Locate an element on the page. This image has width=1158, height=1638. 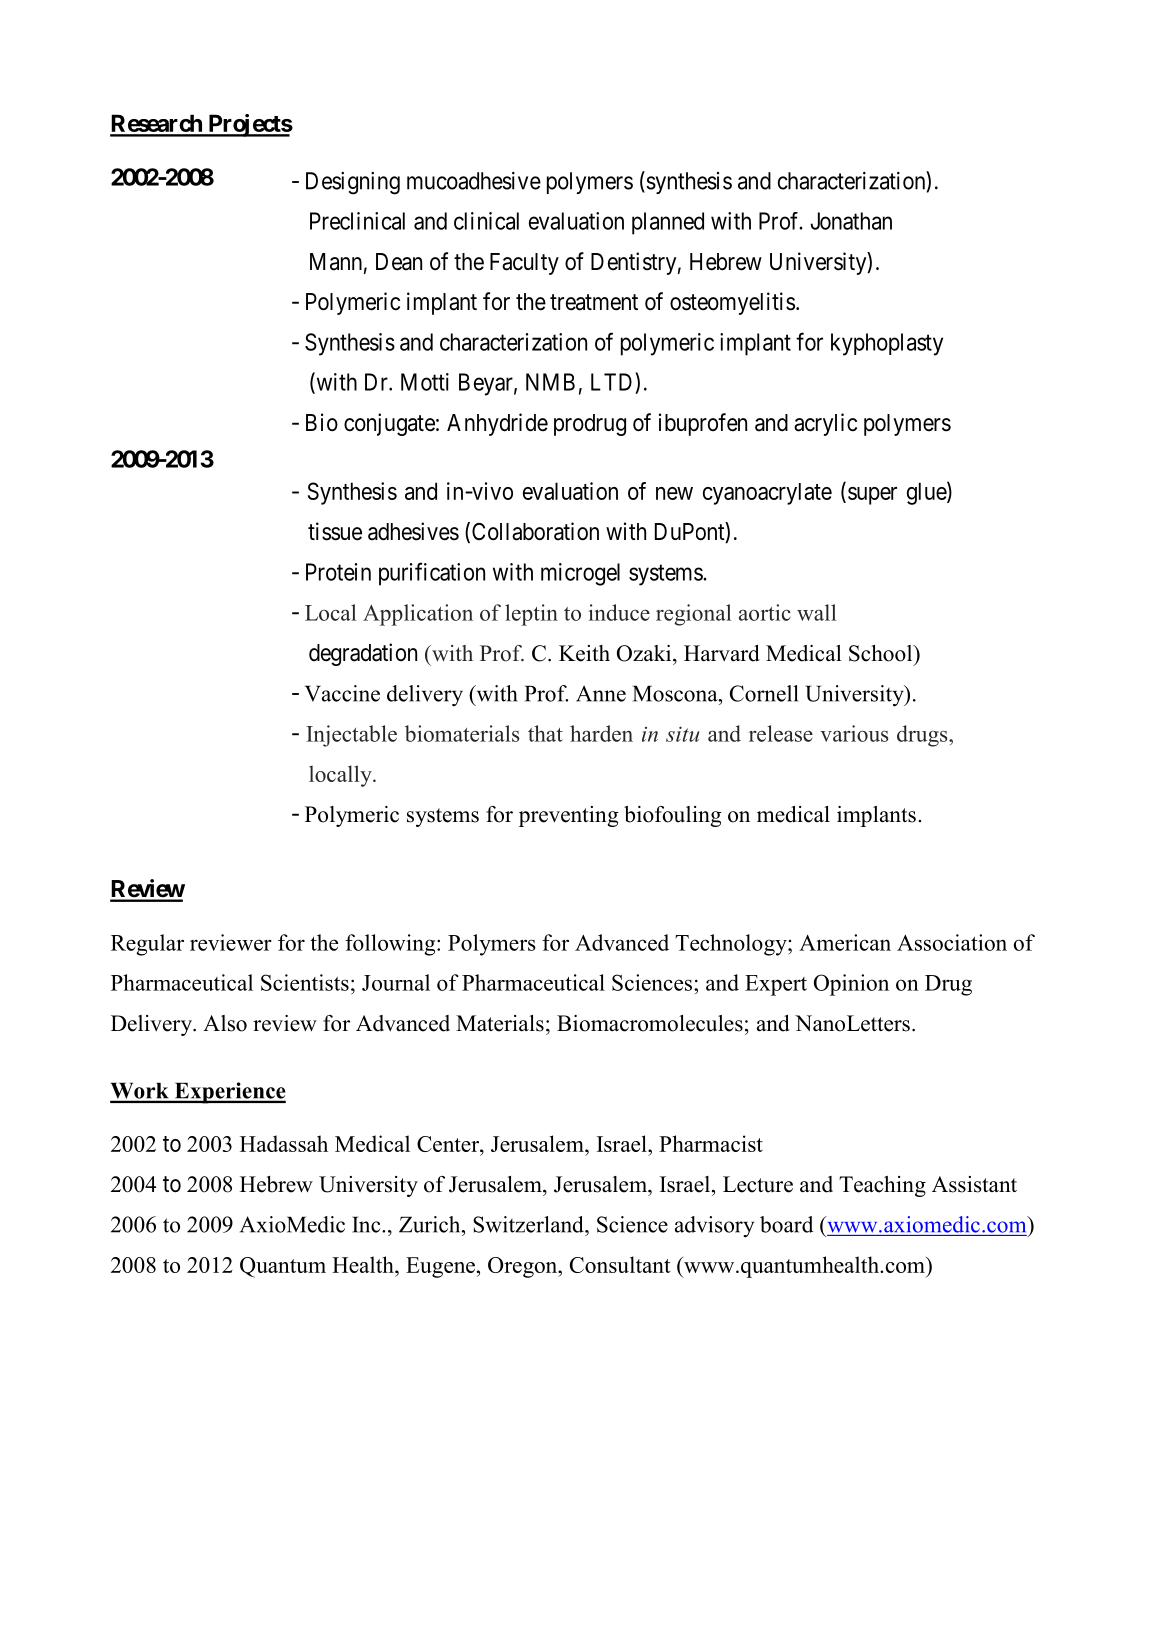
Injectable is located at coordinates (351, 736).
